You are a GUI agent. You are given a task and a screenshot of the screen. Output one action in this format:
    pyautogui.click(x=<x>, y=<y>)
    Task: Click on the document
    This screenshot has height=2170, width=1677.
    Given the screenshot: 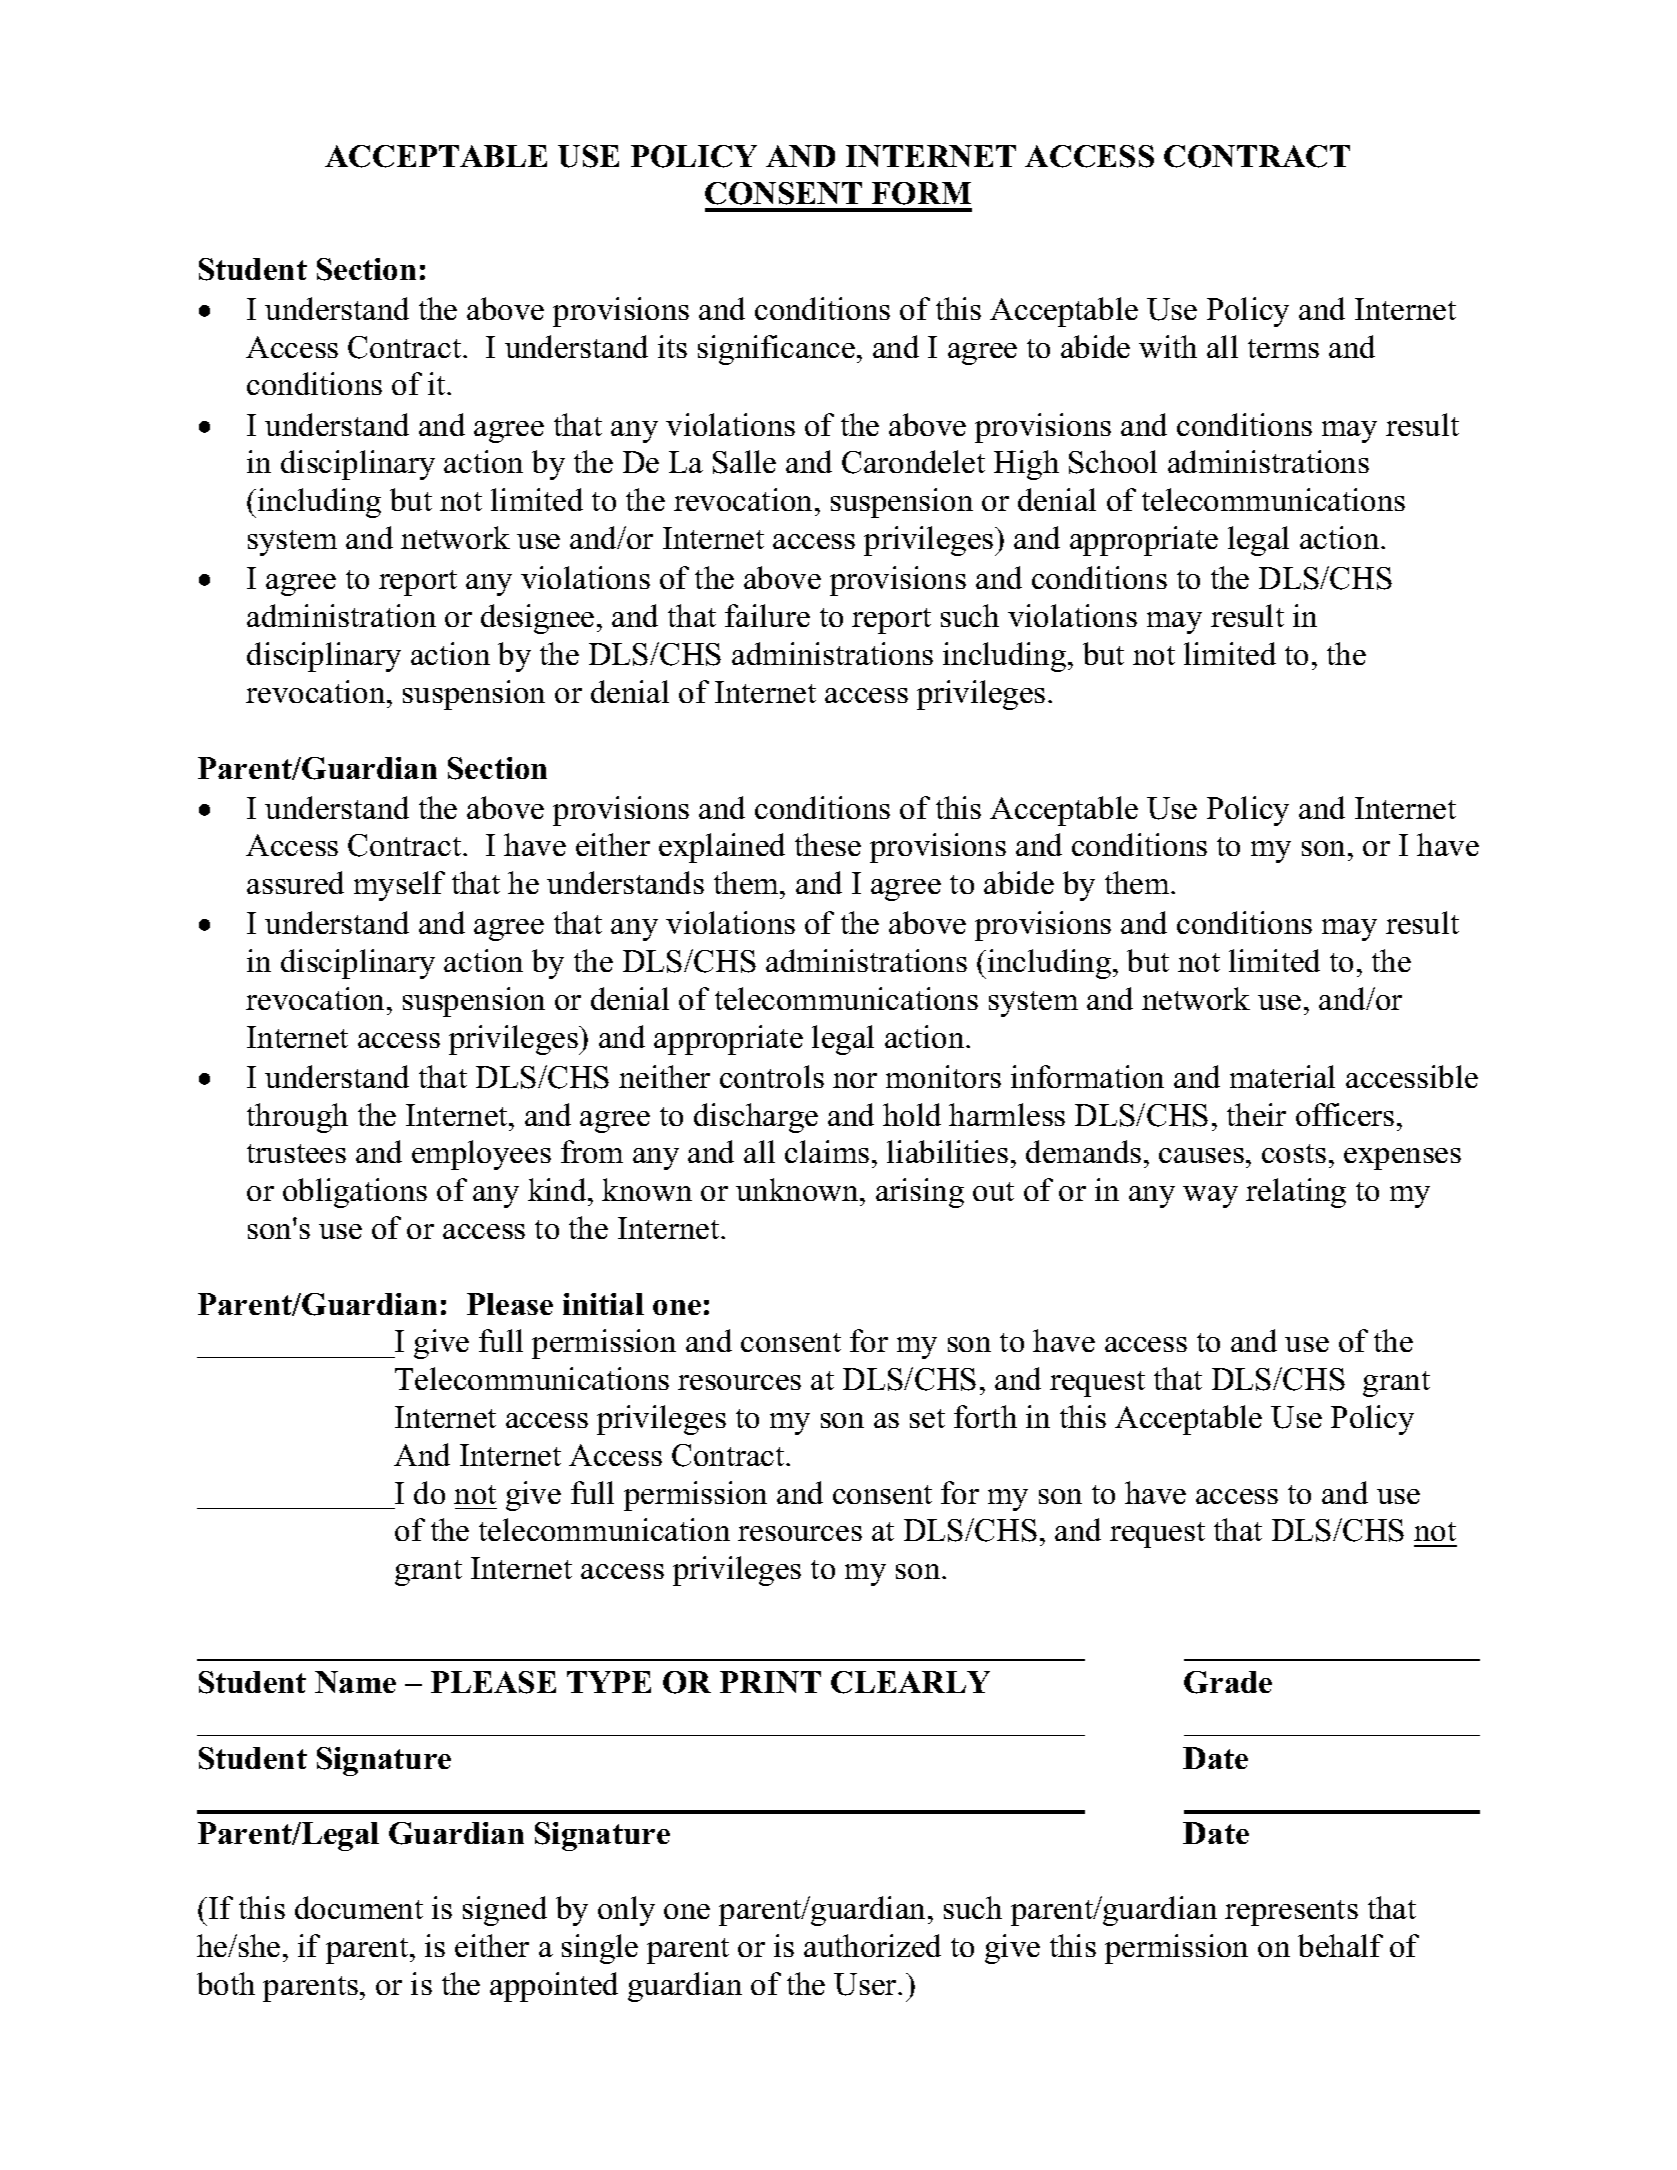 What is the action you would take?
    pyautogui.click(x=359, y=1907)
